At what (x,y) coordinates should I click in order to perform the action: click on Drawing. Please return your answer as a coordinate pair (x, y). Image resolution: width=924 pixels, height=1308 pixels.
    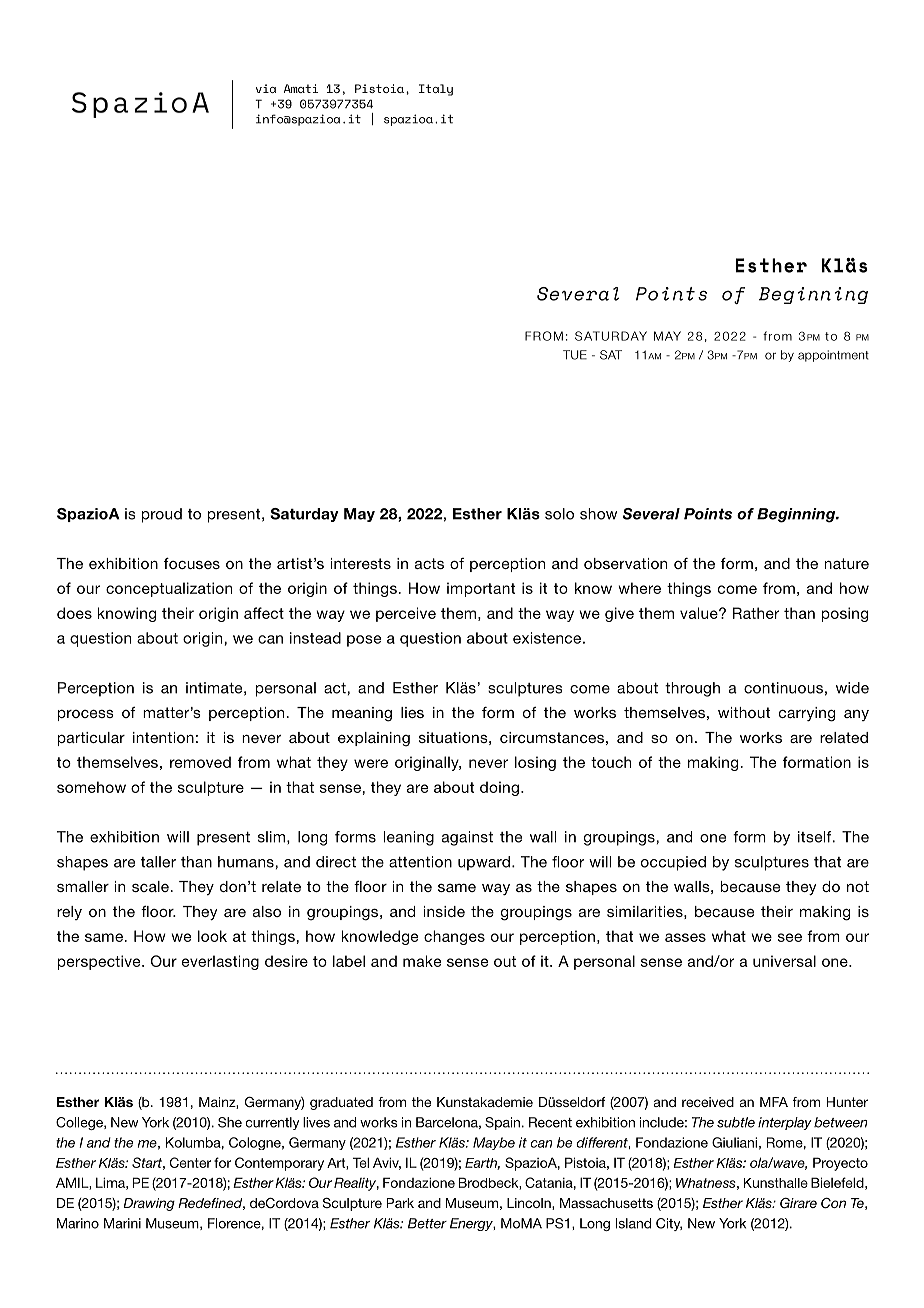
    Looking at the image, I should click on (149, 1204).
